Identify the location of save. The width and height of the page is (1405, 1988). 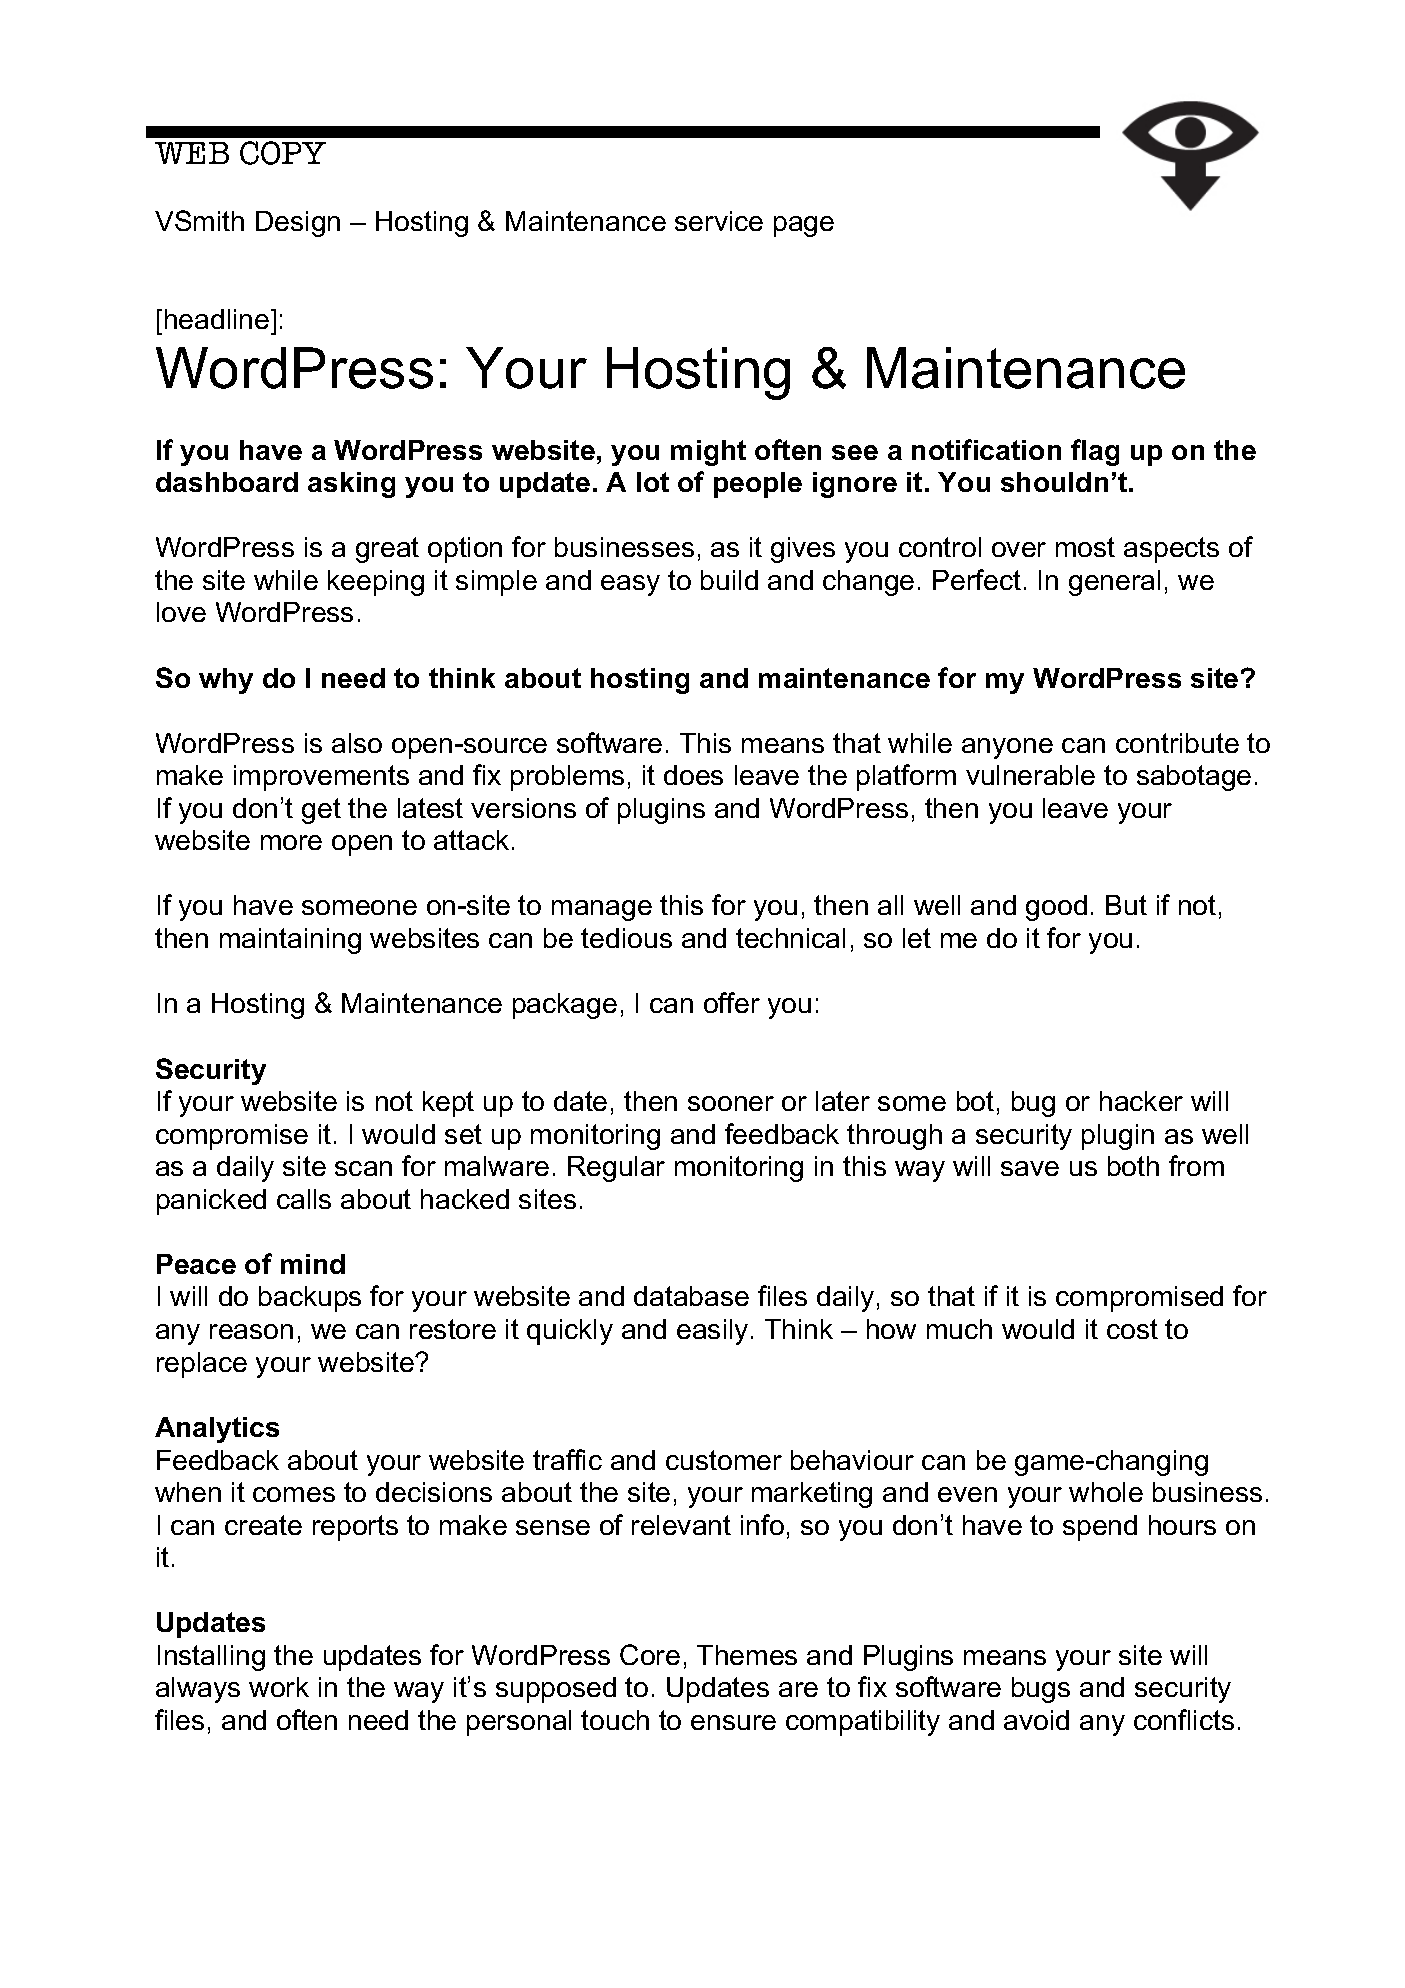
(1030, 1168).
